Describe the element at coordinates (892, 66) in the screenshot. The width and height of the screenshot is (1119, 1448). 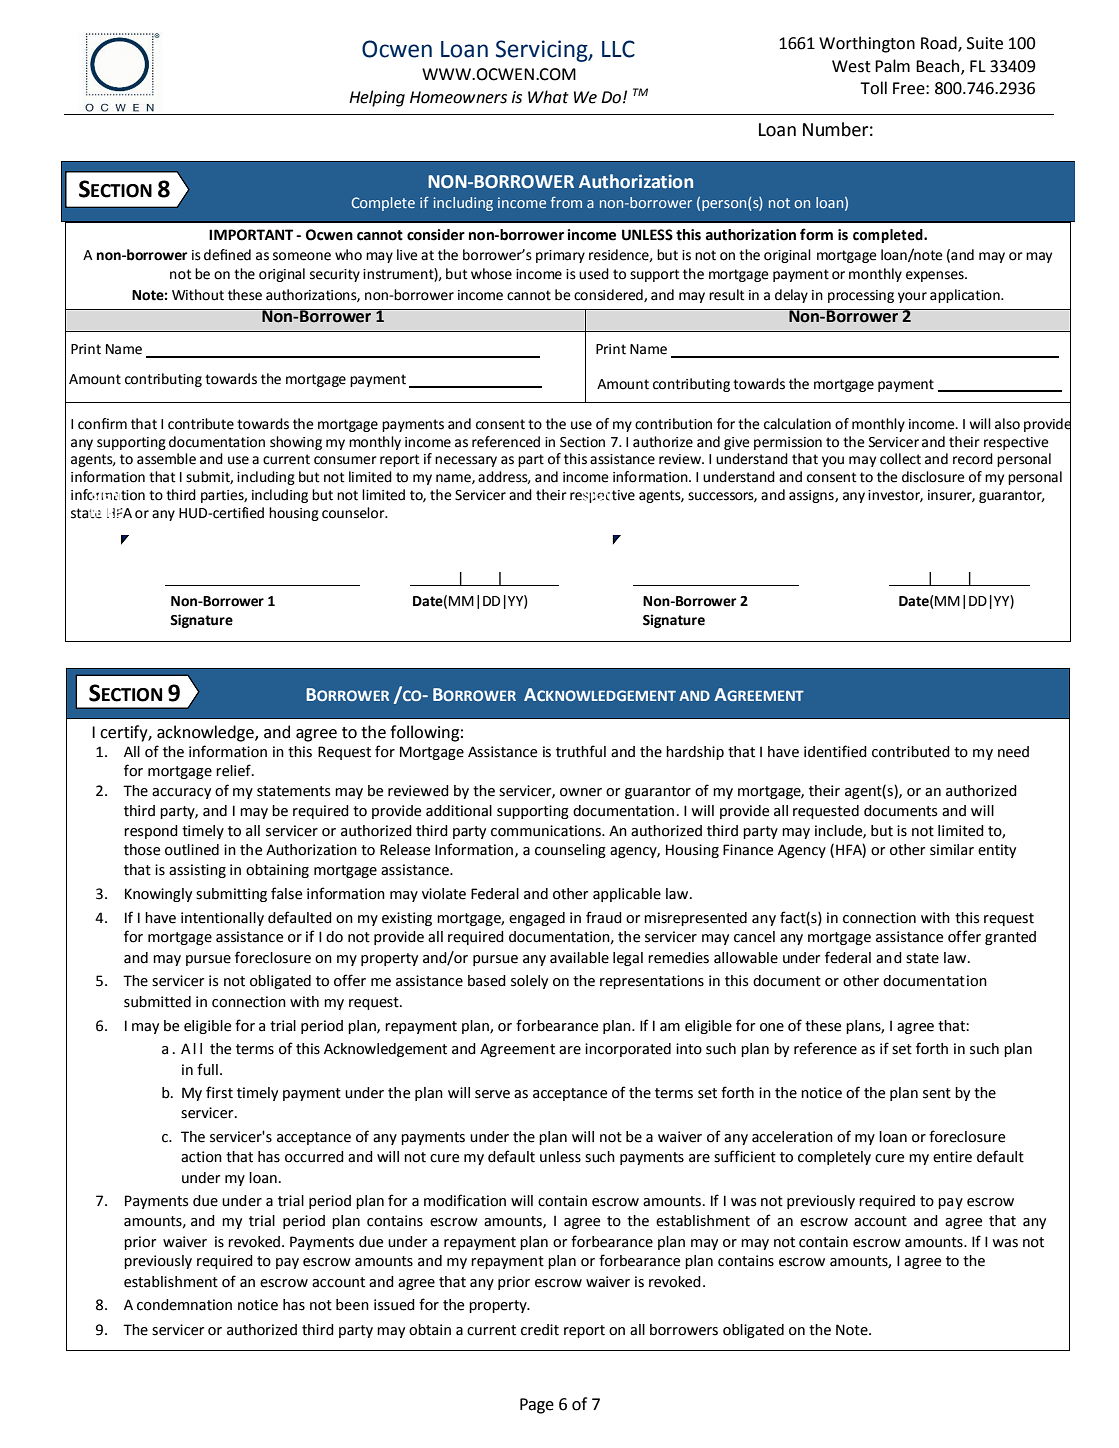
I see `Palm` at that location.
